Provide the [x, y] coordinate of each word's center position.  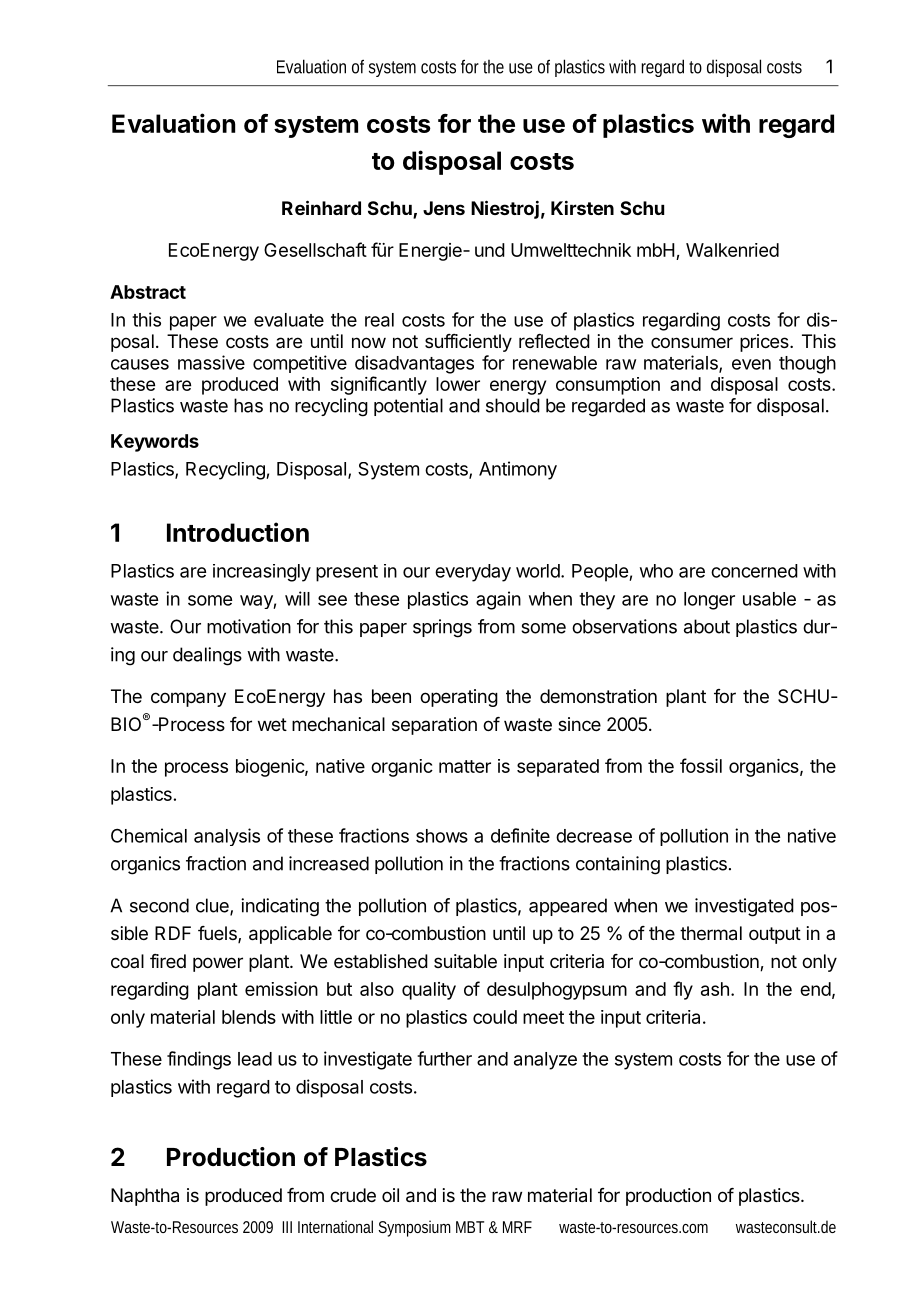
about [707, 626]
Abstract [148, 292]
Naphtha [145, 1197]
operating [459, 698]
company [188, 699]
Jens [444, 208]
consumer [692, 342]
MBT [470, 1227]
